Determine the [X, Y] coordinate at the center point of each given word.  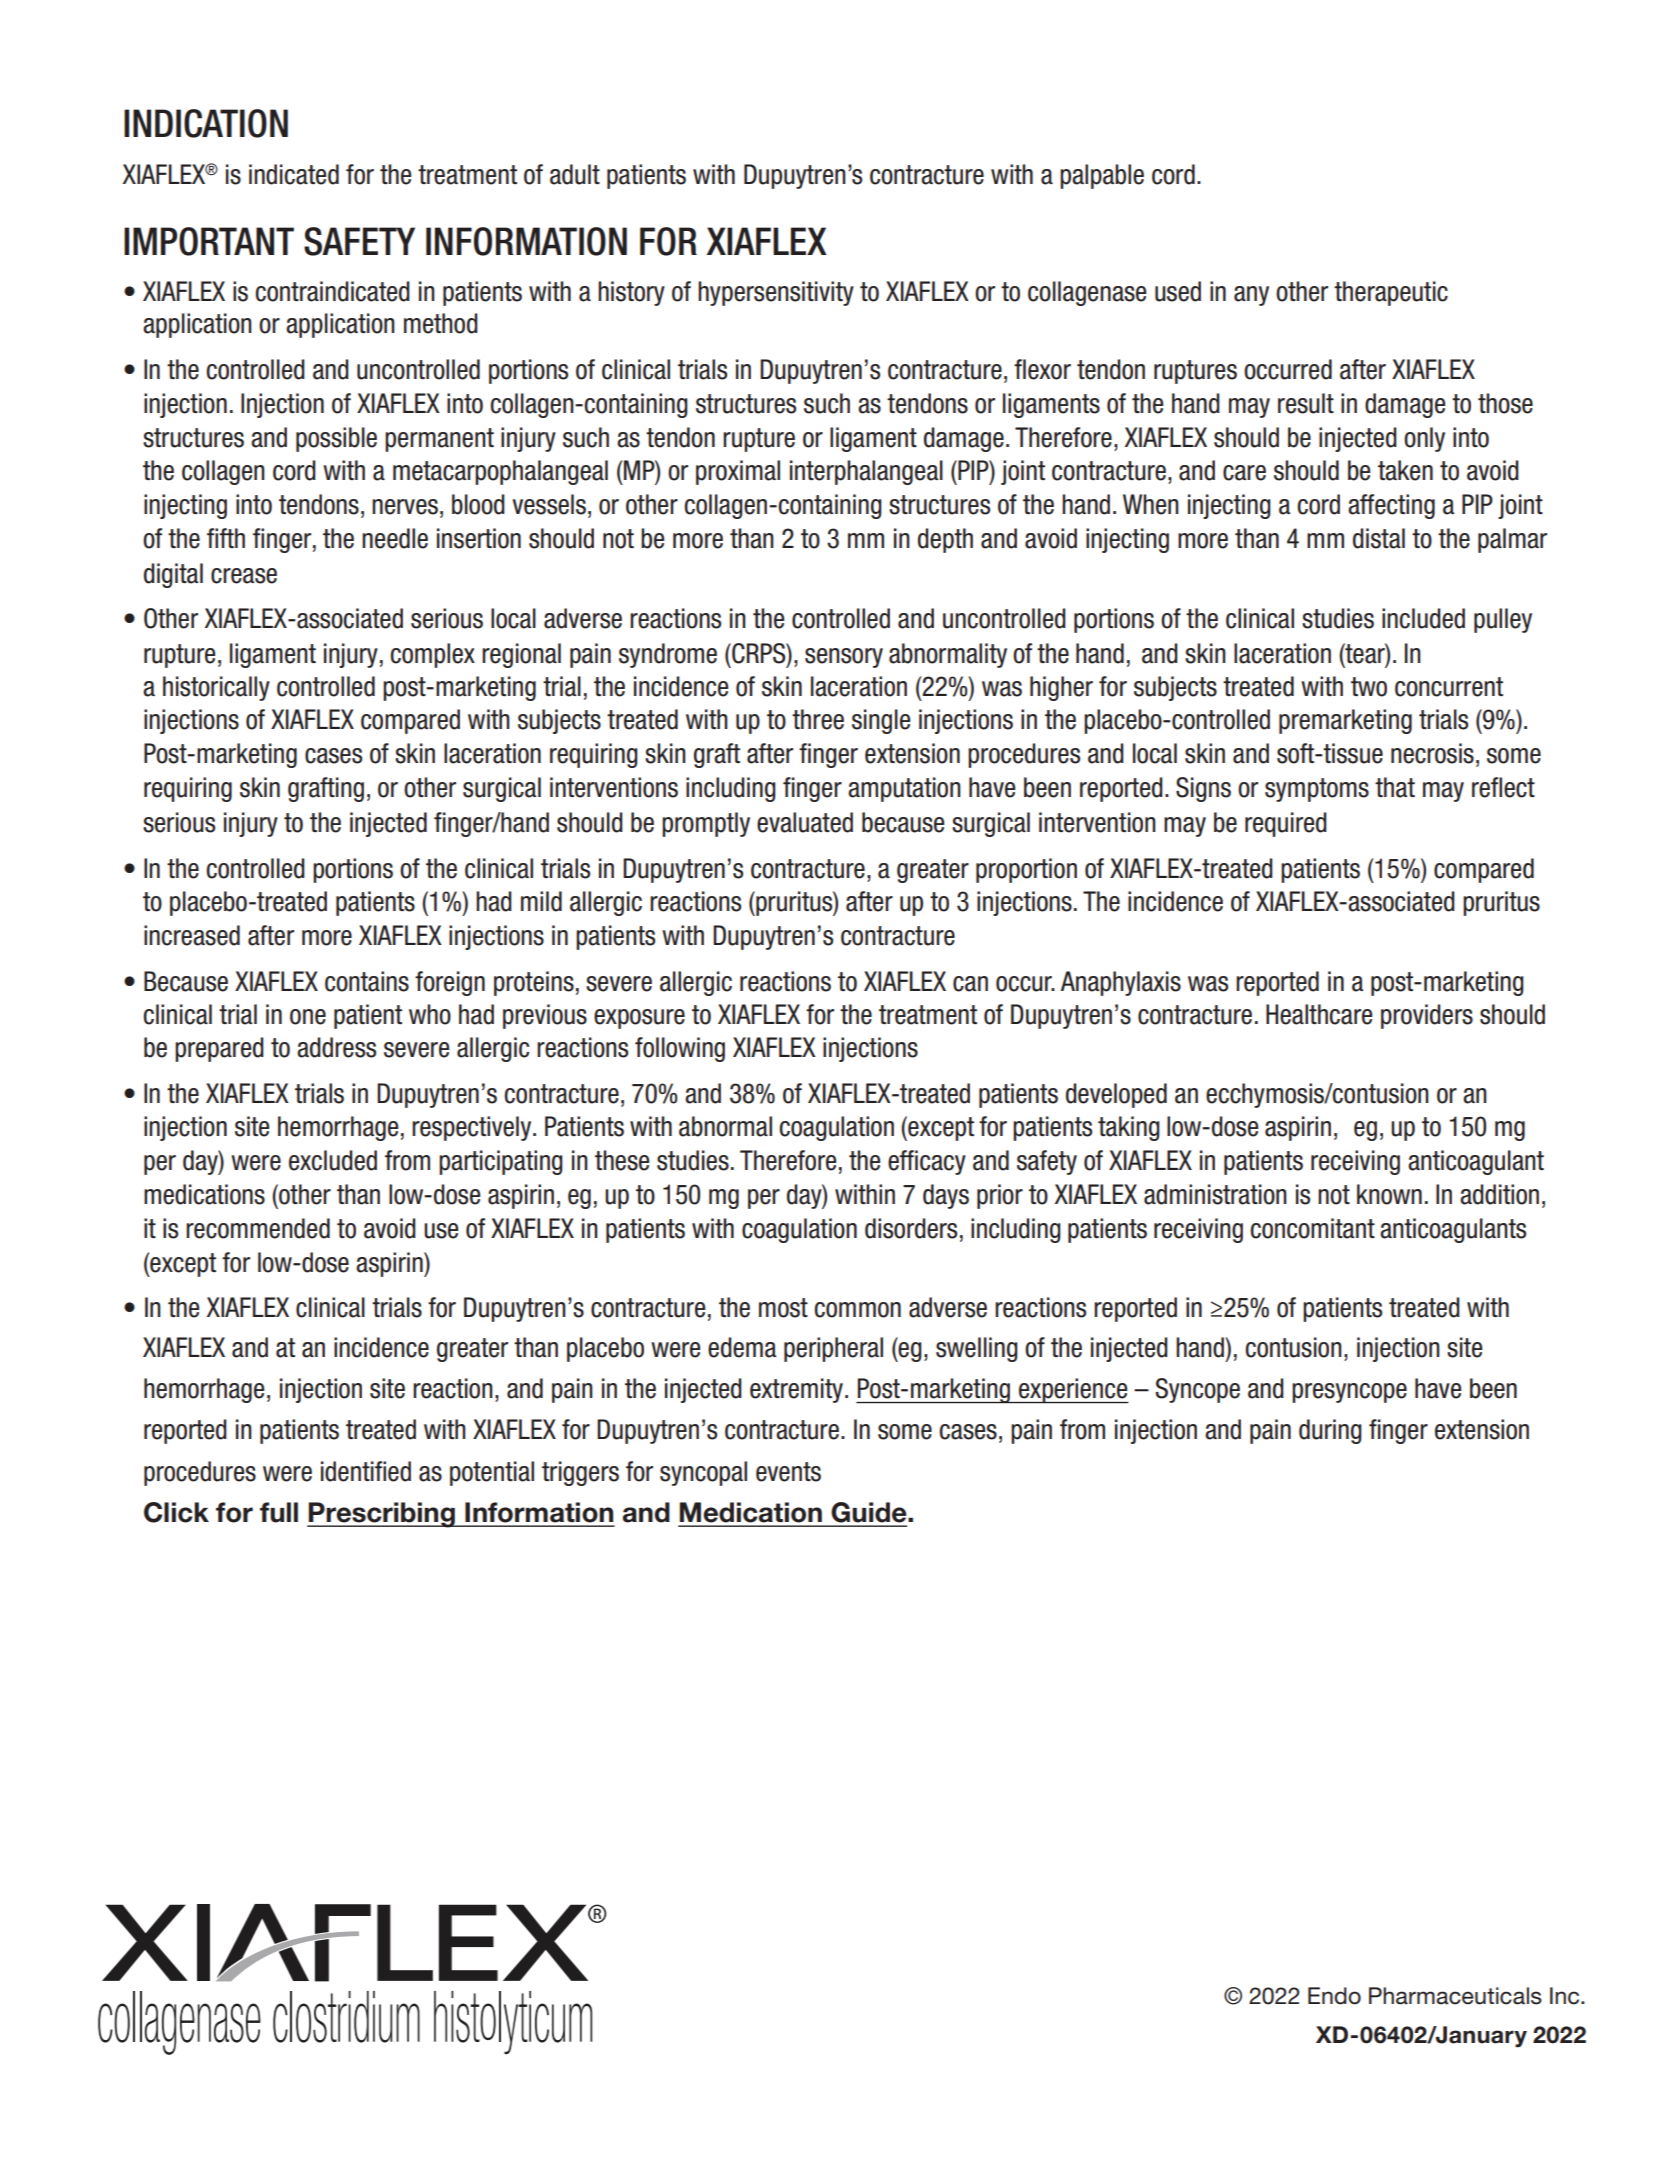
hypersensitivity [776, 293]
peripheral [833, 1349]
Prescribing [382, 1515]
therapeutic [1391, 293]
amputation [904, 789]
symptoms [1317, 790]
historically [216, 688]
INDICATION [206, 123]
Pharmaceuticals [1455, 1996]
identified [366, 1471]
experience [1073, 1390]
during [1330, 1431]
